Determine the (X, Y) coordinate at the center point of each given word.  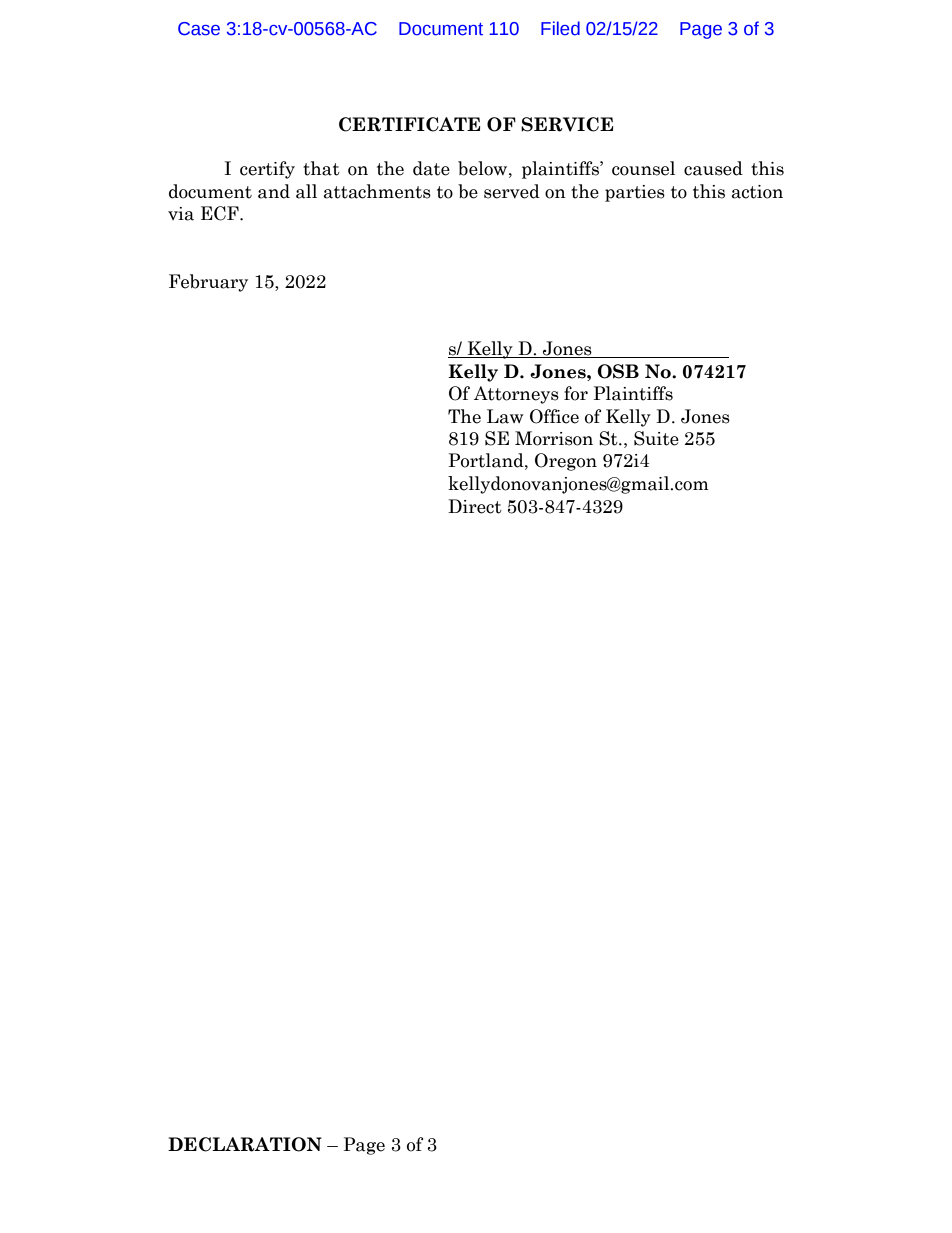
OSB (618, 371)
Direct (475, 506)
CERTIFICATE (409, 124)
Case (199, 29)
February (208, 283)
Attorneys (516, 395)
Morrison (554, 438)
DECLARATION (245, 1144)
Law (505, 416)
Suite (656, 438)
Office (554, 416)
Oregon (566, 462)
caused (713, 168)
